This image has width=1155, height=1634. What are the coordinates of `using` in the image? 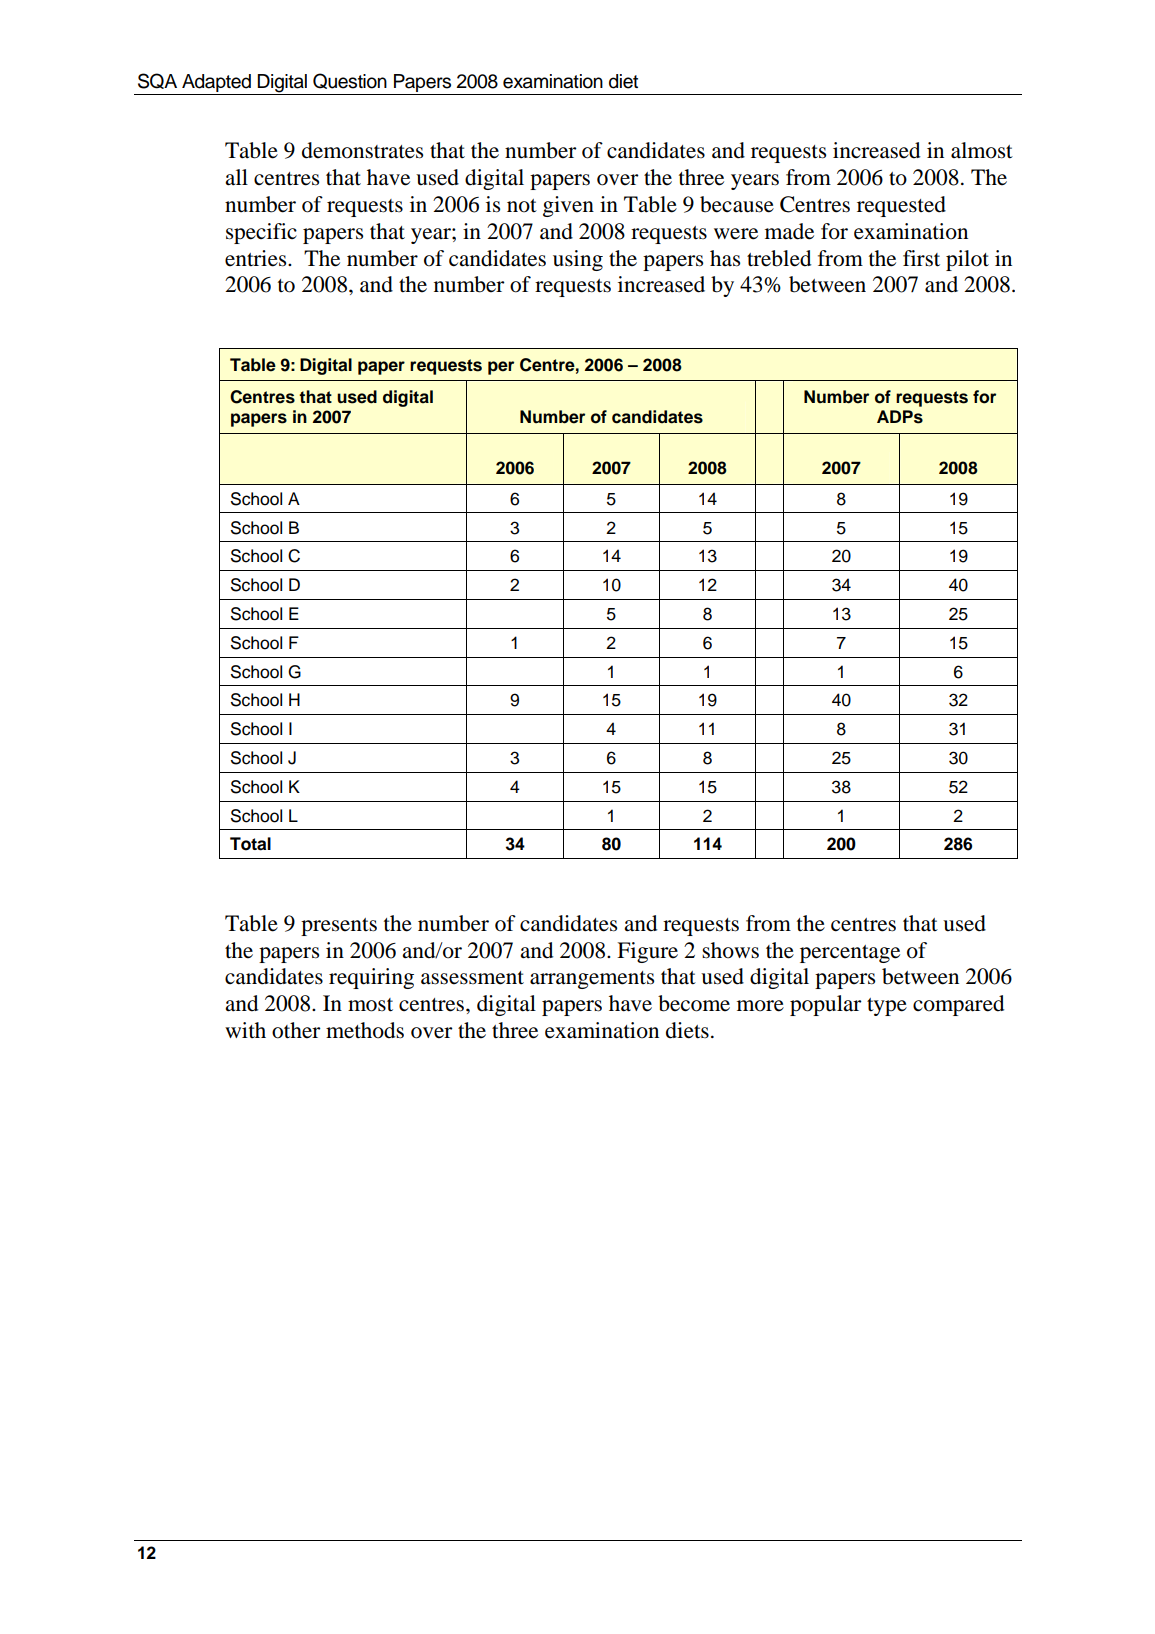 It's located at (578, 260).
